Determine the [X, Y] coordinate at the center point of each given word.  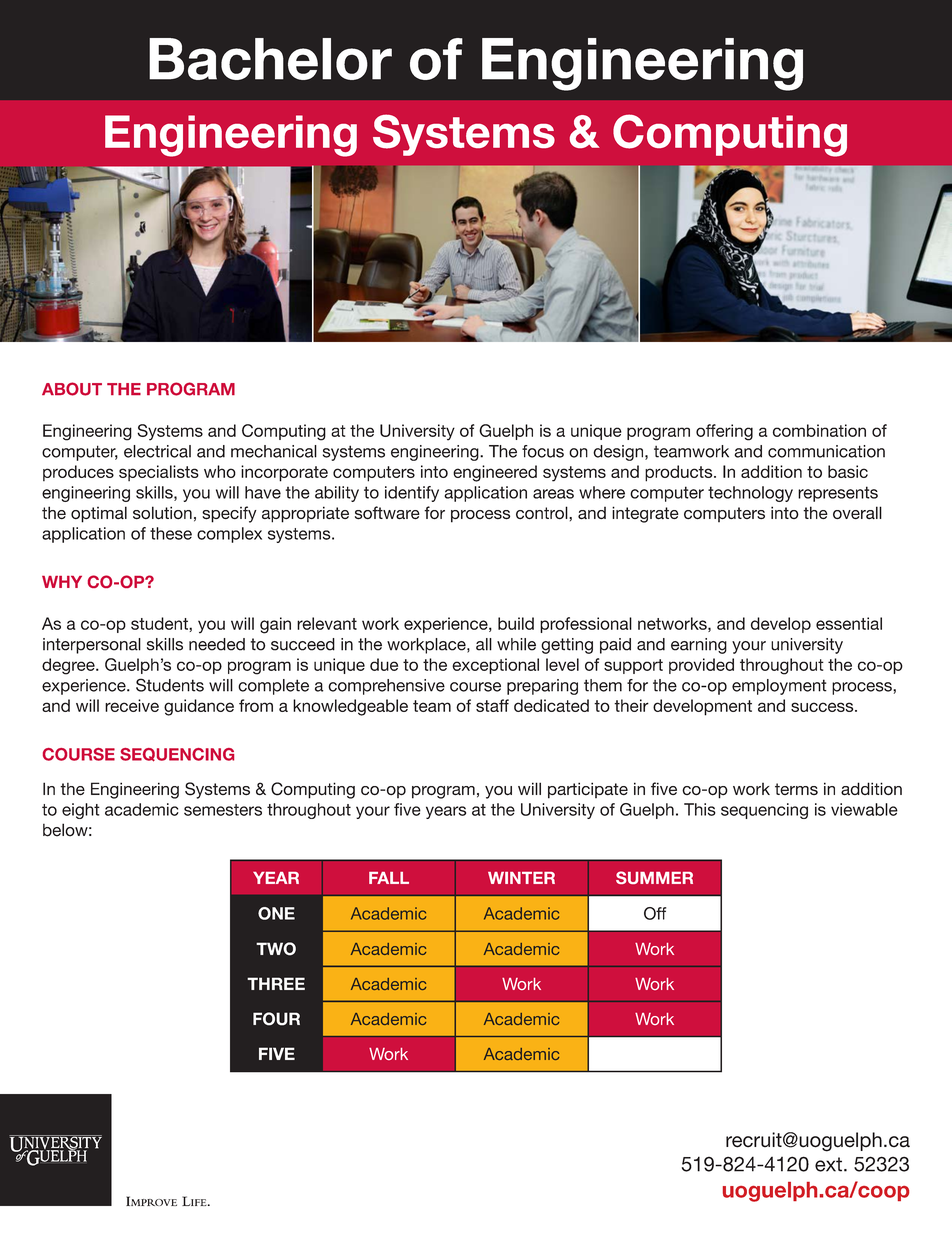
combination [819, 430]
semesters [223, 810]
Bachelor [270, 59]
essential [849, 623]
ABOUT [72, 389]
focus [543, 451]
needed [217, 644]
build [516, 623]
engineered [495, 473]
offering [724, 432]
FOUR [276, 1019]
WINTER [521, 878]
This [700, 809]
